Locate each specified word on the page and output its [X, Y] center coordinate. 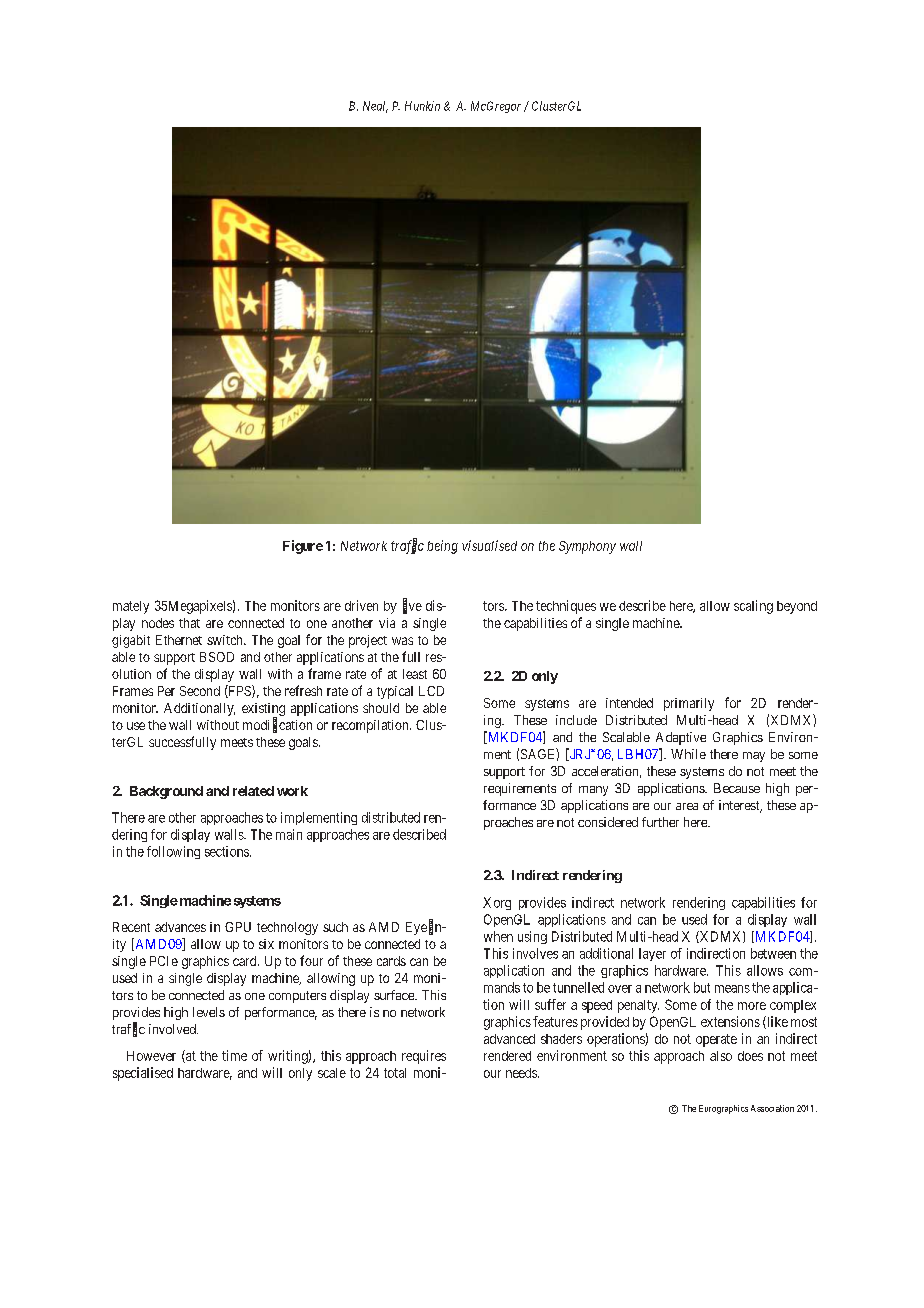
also [721, 1056]
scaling [753, 607]
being [442, 547]
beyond [797, 607]
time [234, 1055]
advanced [509, 1039]
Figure [303, 547]
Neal [375, 107]
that [189, 623]
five [412, 606]
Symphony [587, 547]
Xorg [497, 903]
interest [740, 806]
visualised [489, 545]
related [253, 791]
